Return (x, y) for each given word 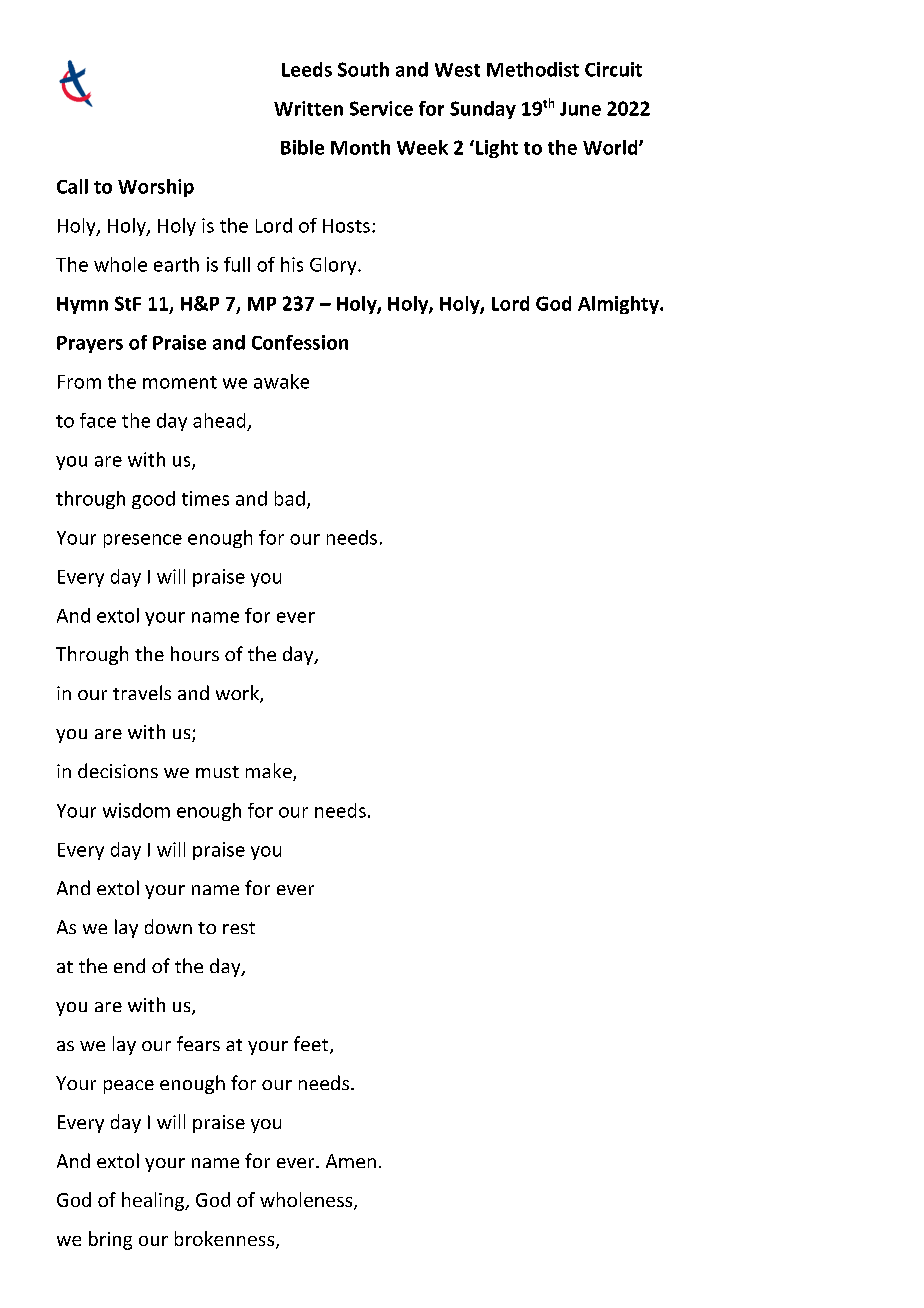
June (580, 109)
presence (143, 541)
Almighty (619, 305)
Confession (300, 342)
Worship (156, 188)
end (129, 965)
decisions (118, 770)
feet (312, 1045)
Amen (351, 1161)
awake (281, 381)
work (238, 694)
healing (154, 1201)
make (270, 772)
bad (290, 498)
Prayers (90, 344)
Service (381, 108)
